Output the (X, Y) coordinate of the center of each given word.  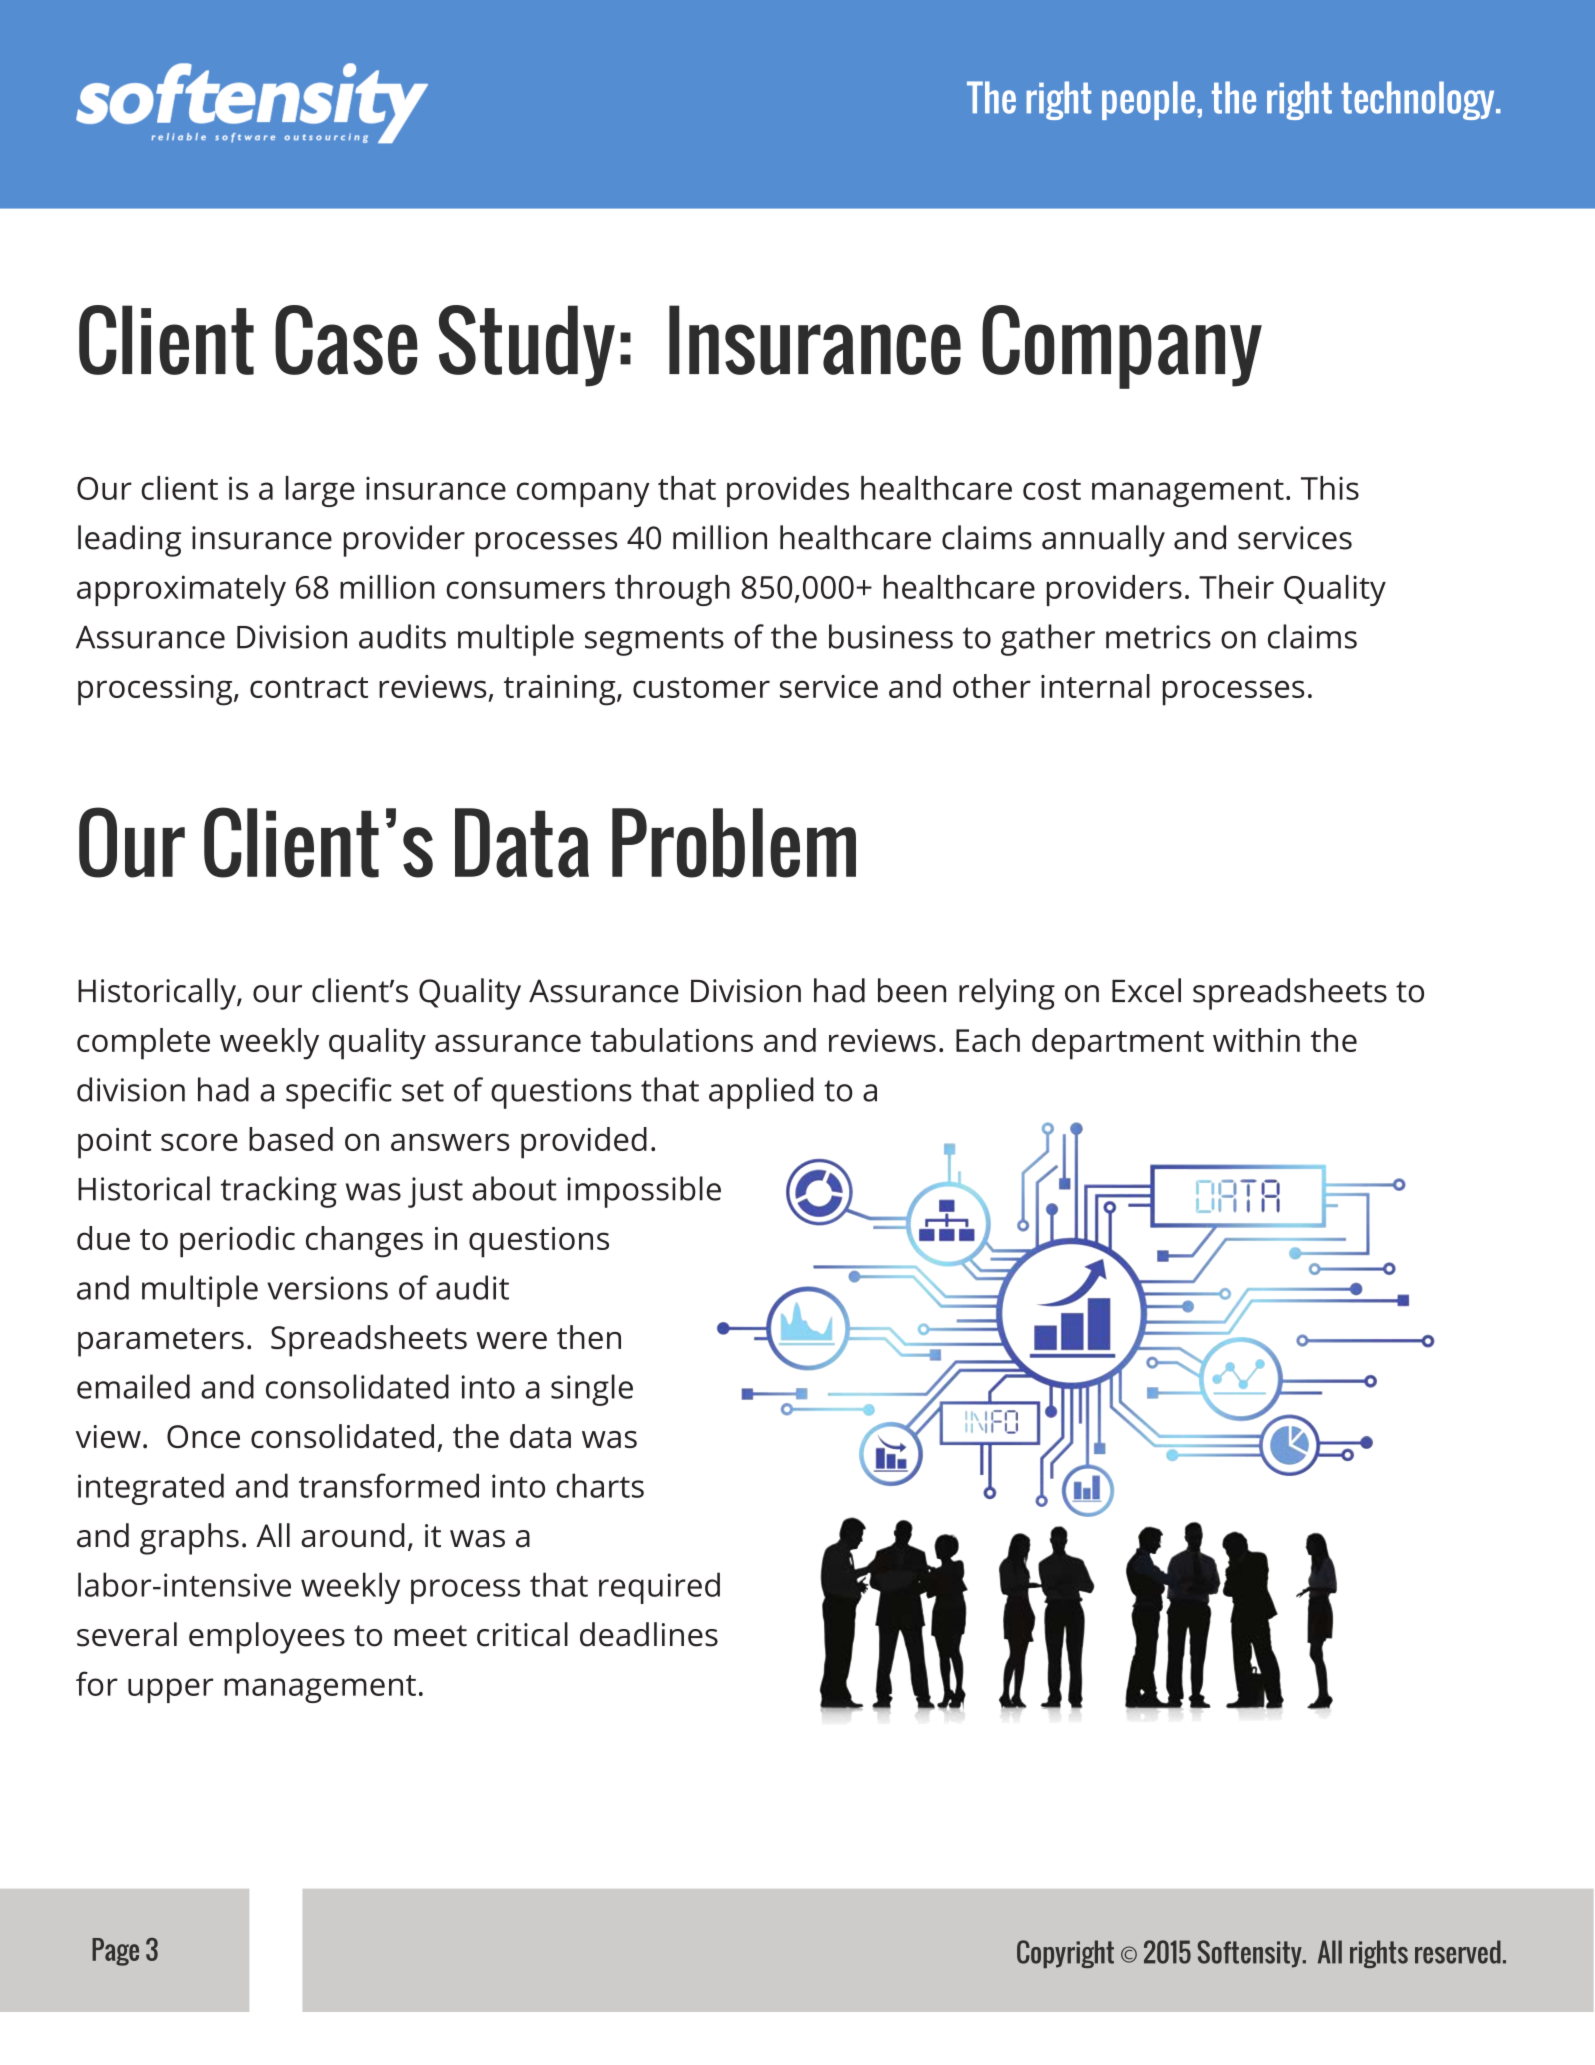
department (1118, 1044)
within (1256, 1040)
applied (761, 1093)
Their (1236, 587)
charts (600, 1485)
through (672, 590)
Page (115, 1952)
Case (346, 340)
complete (143, 1044)
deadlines (649, 1634)
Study (527, 346)
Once (203, 1436)
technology (1419, 100)
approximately (181, 590)
